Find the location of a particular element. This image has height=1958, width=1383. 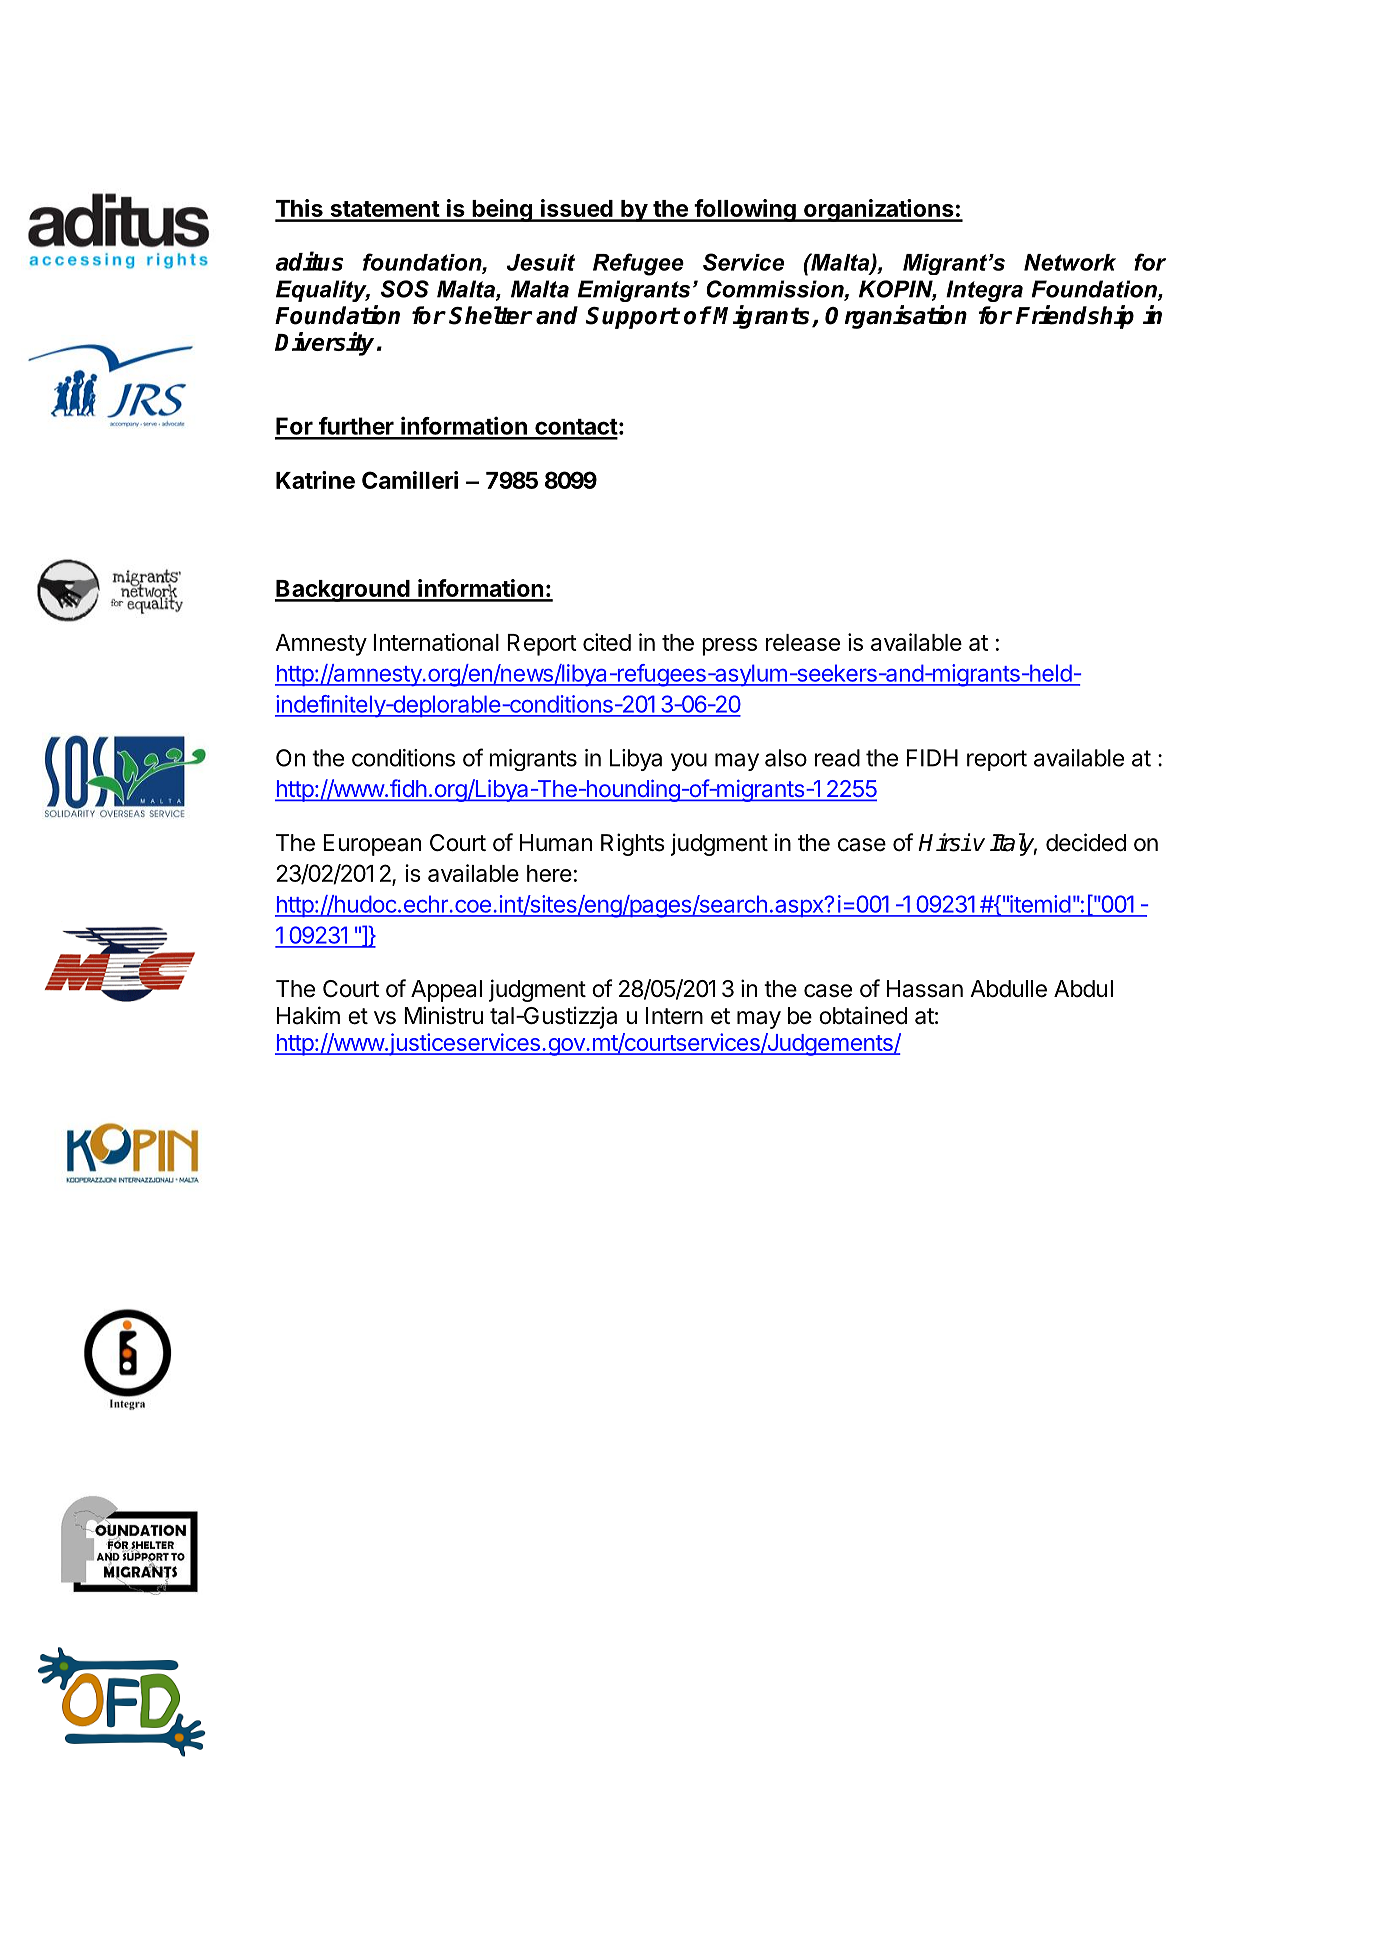

press is located at coordinates (729, 647).
